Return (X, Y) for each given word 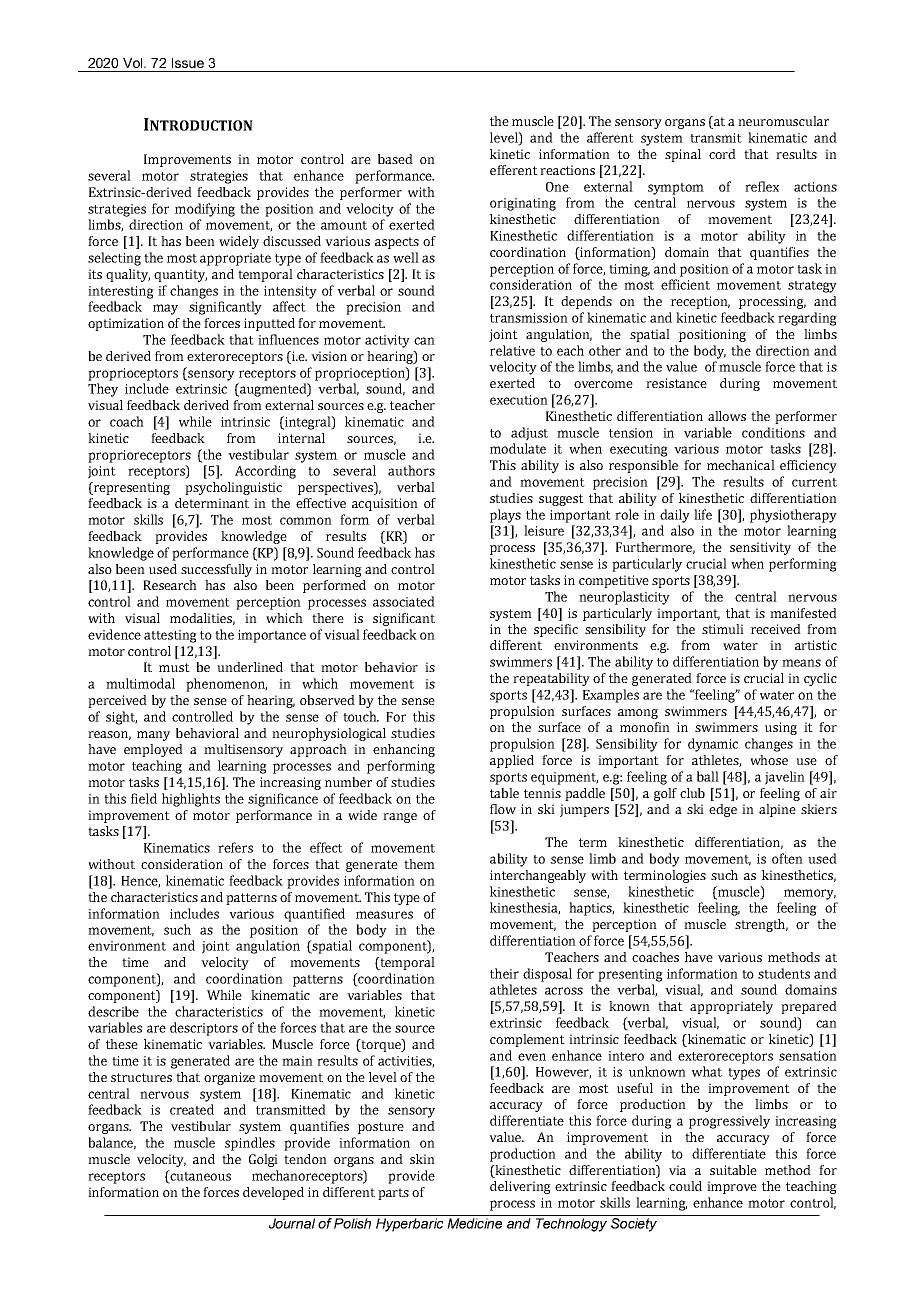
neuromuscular (783, 121)
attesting (170, 636)
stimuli (723, 629)
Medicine (474, 1223)
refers (235, 847)
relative (512, 350)
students (784, 973)
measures (384, 915)
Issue (188, 63)
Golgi (263, 1160)
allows (727, 416)
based (395, 159)
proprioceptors (133, 374)
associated (404, 601)
